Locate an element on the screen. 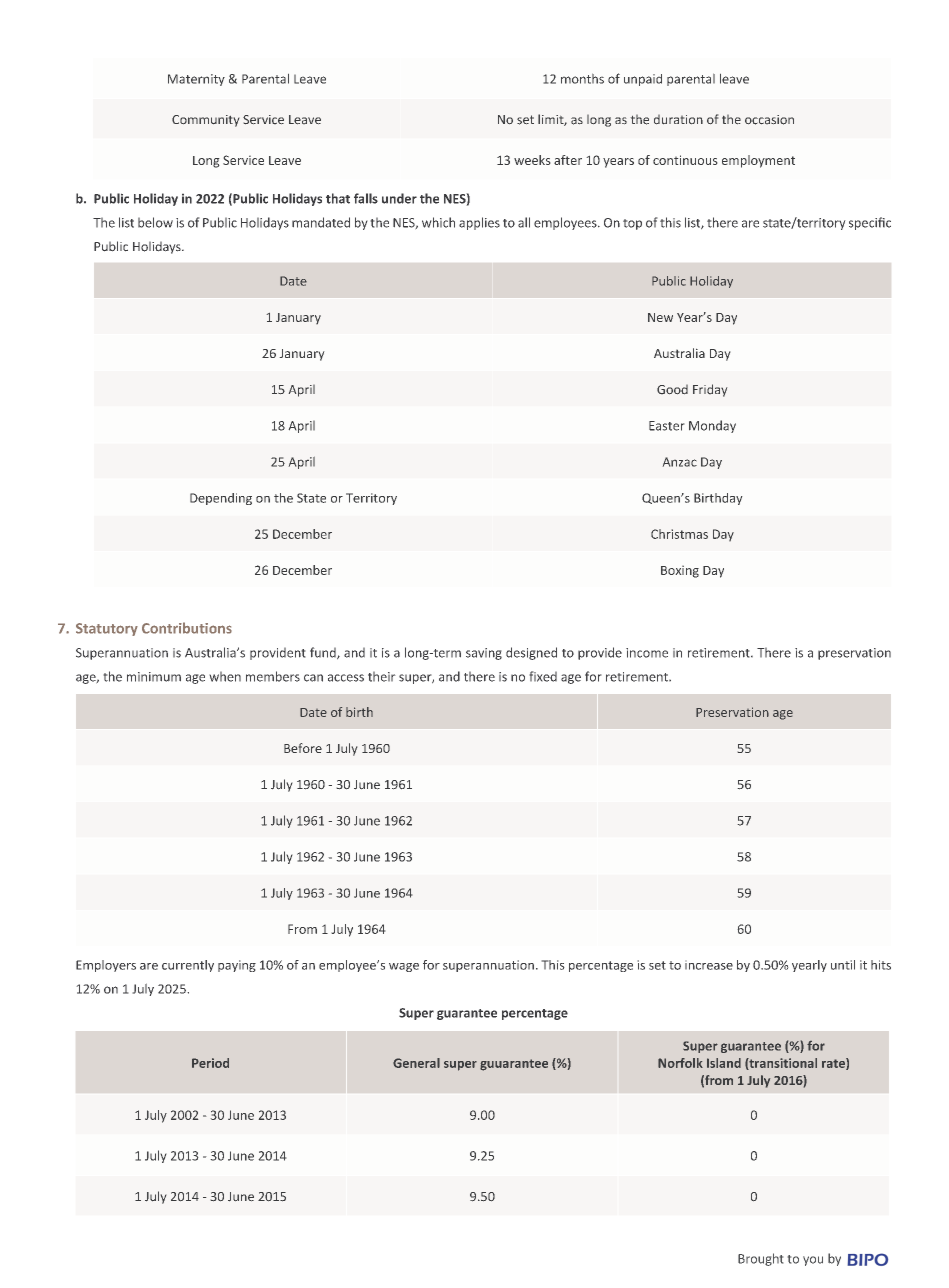 This screenshot has height=1288, width=949. applies is located at coordinates (479, 223).
